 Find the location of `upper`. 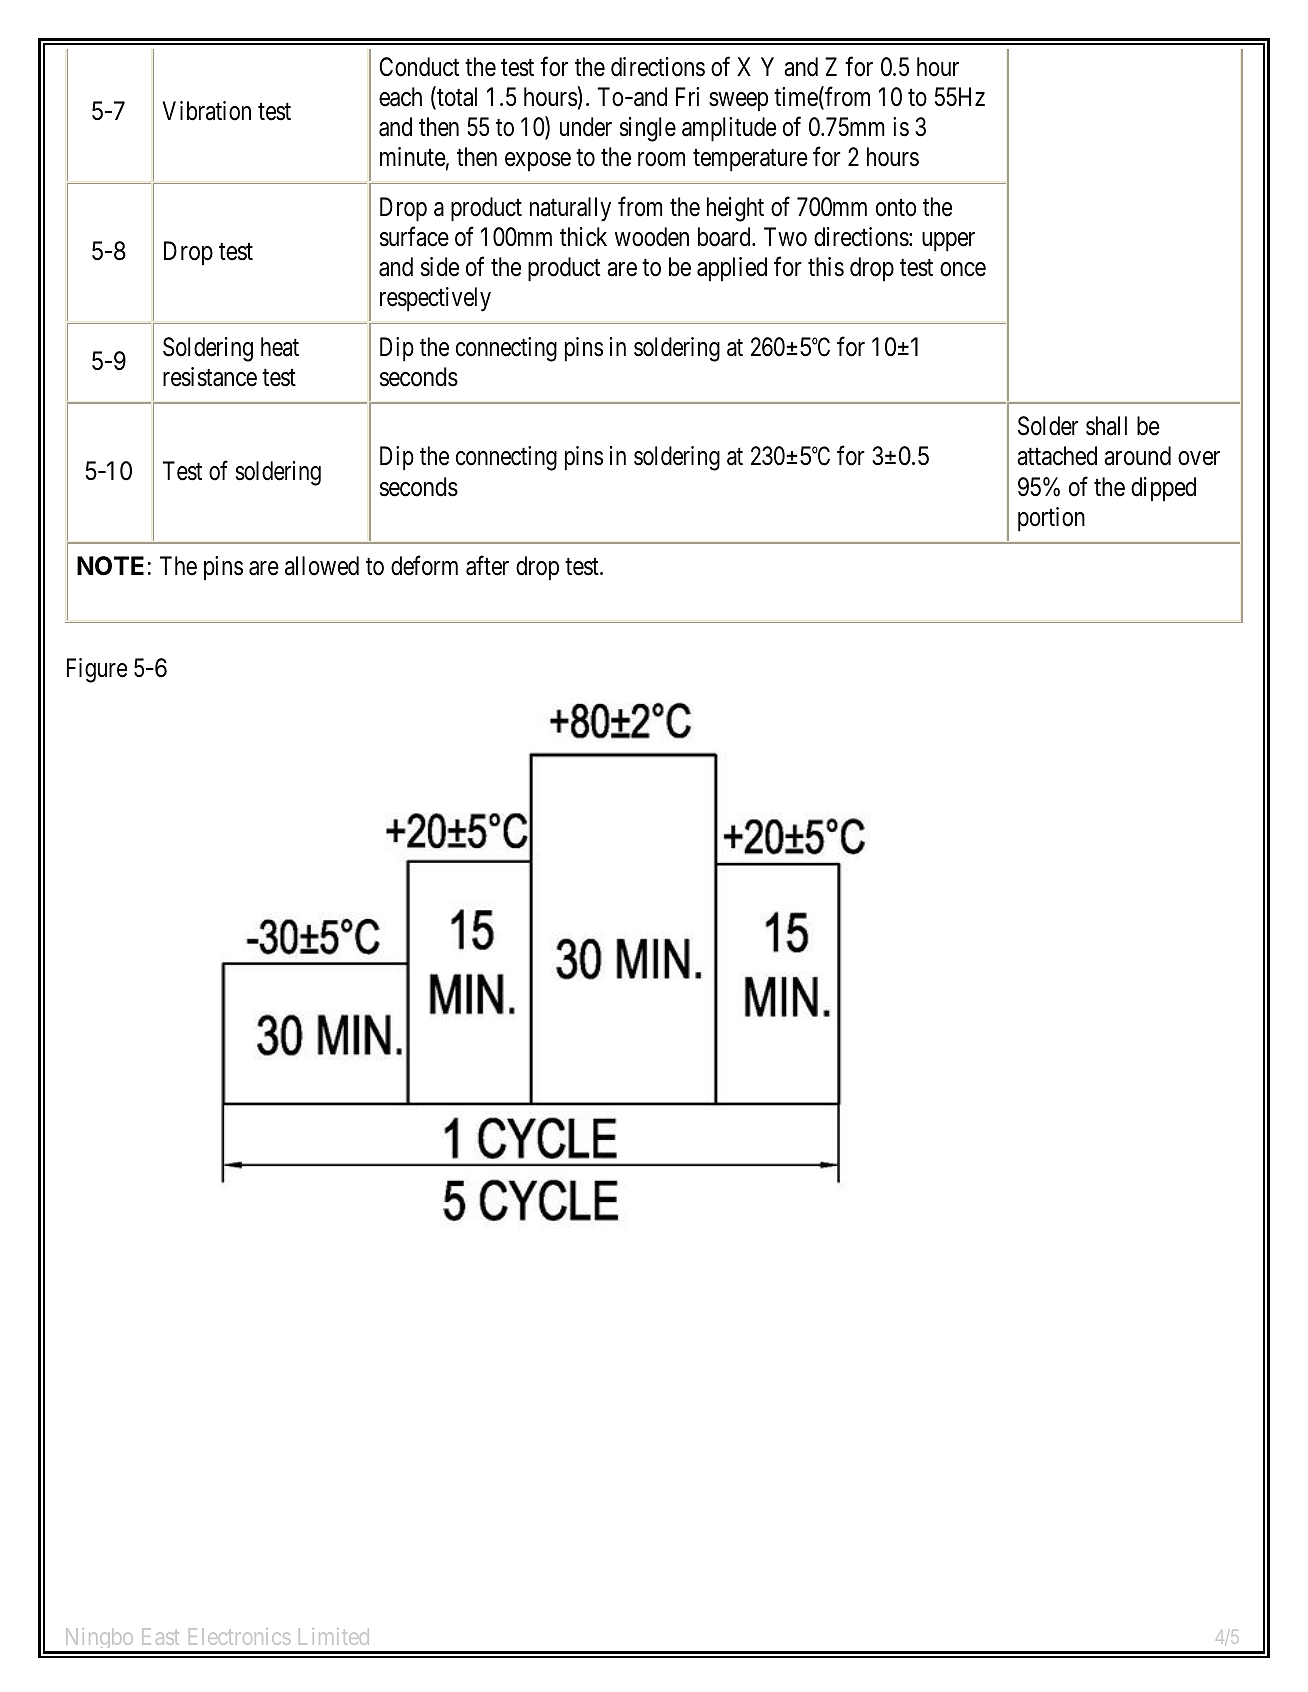

upper is located at coordinates (948, 242).
